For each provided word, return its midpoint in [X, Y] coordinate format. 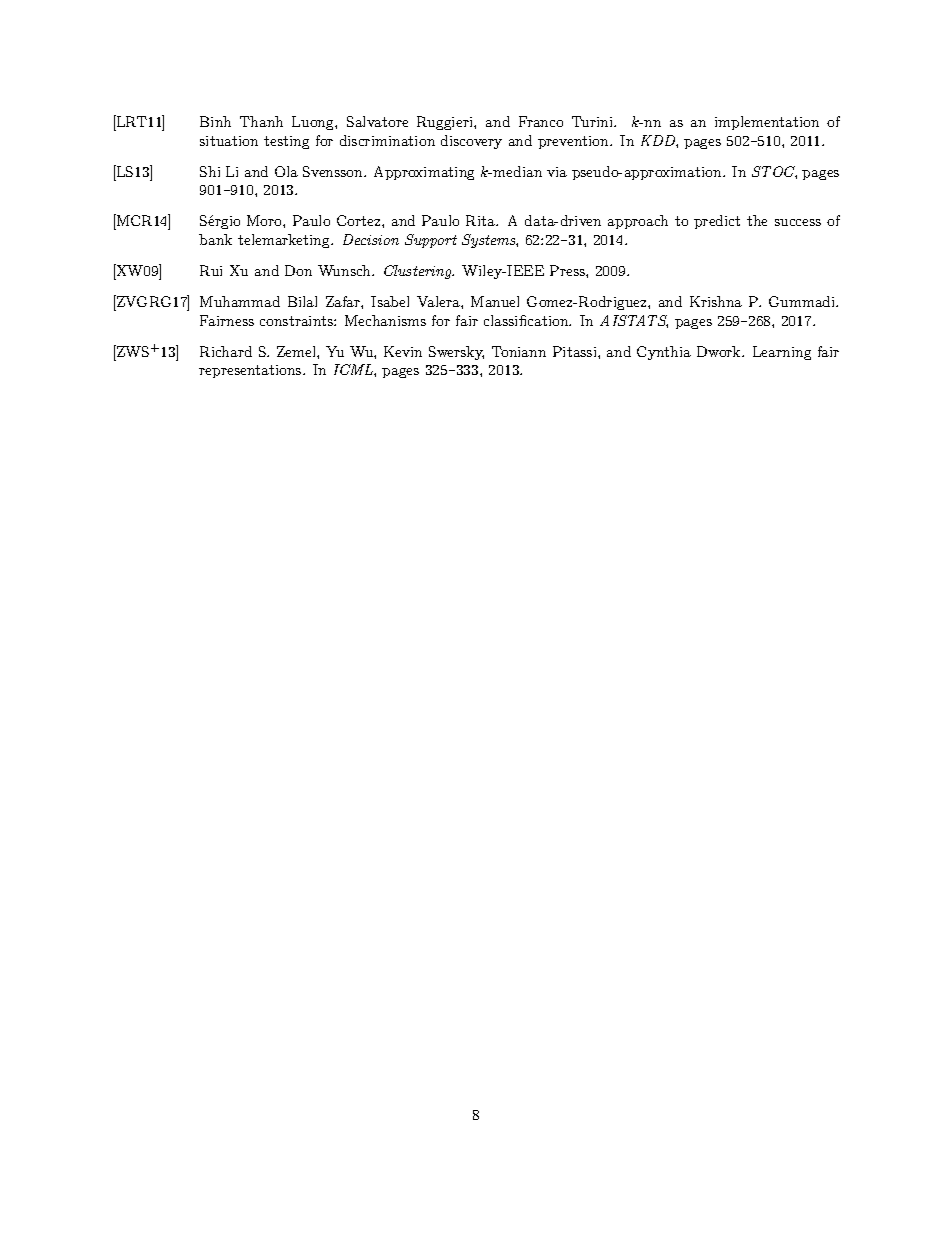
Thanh [261, 121]
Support [431, 241]
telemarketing [285, 241]
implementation [767, 123]
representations [251, 371]
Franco [541, 121]
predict [717, 222]
